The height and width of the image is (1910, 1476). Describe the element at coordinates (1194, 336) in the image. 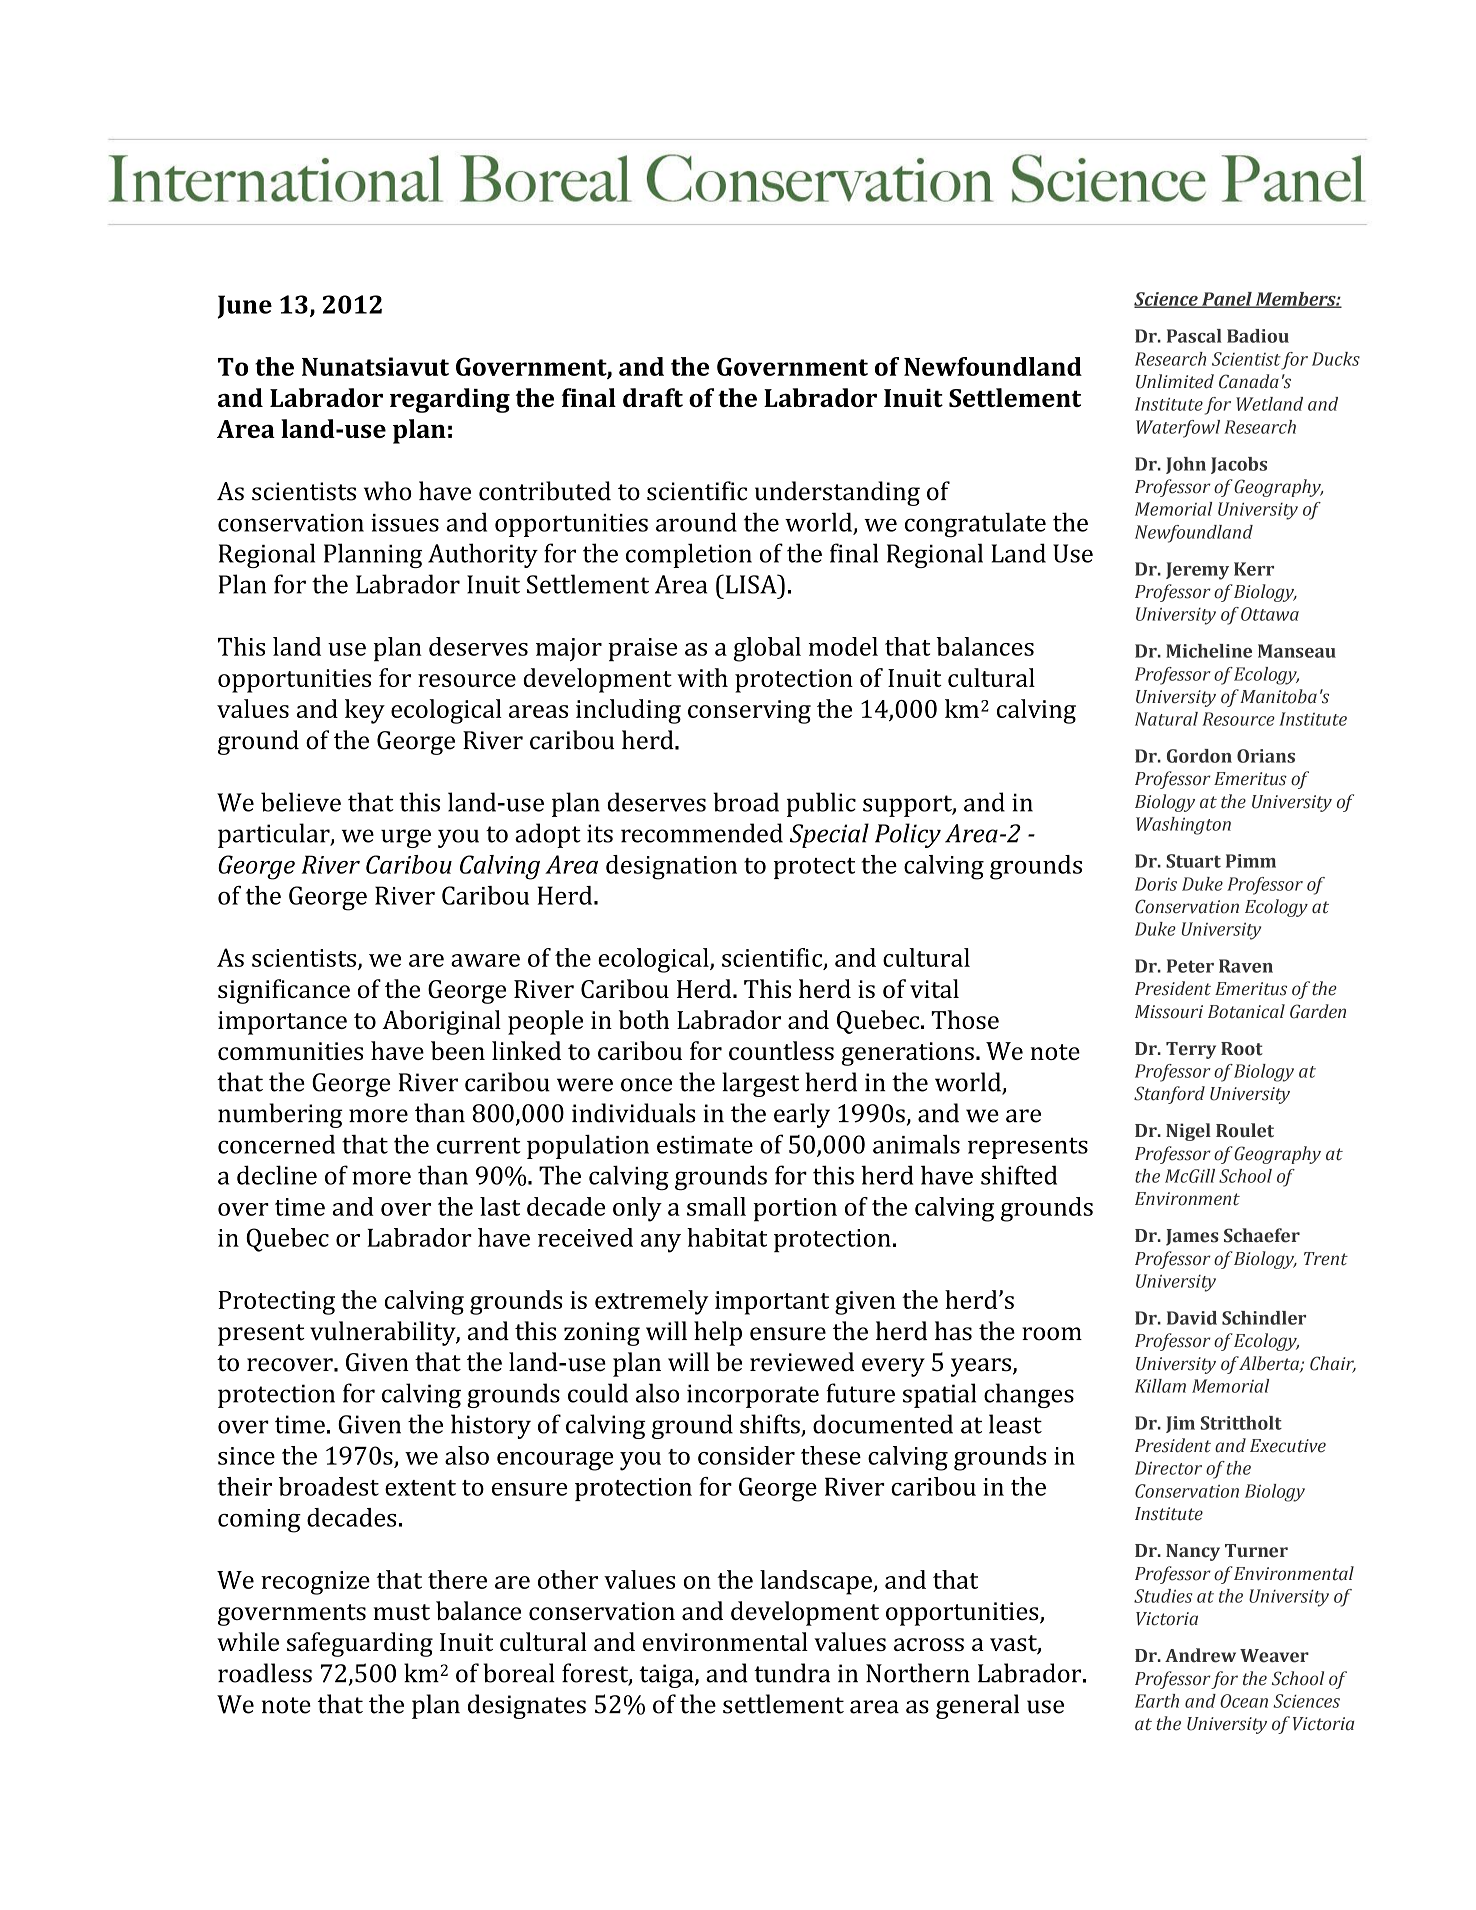

I see `Pascal` at that location.
